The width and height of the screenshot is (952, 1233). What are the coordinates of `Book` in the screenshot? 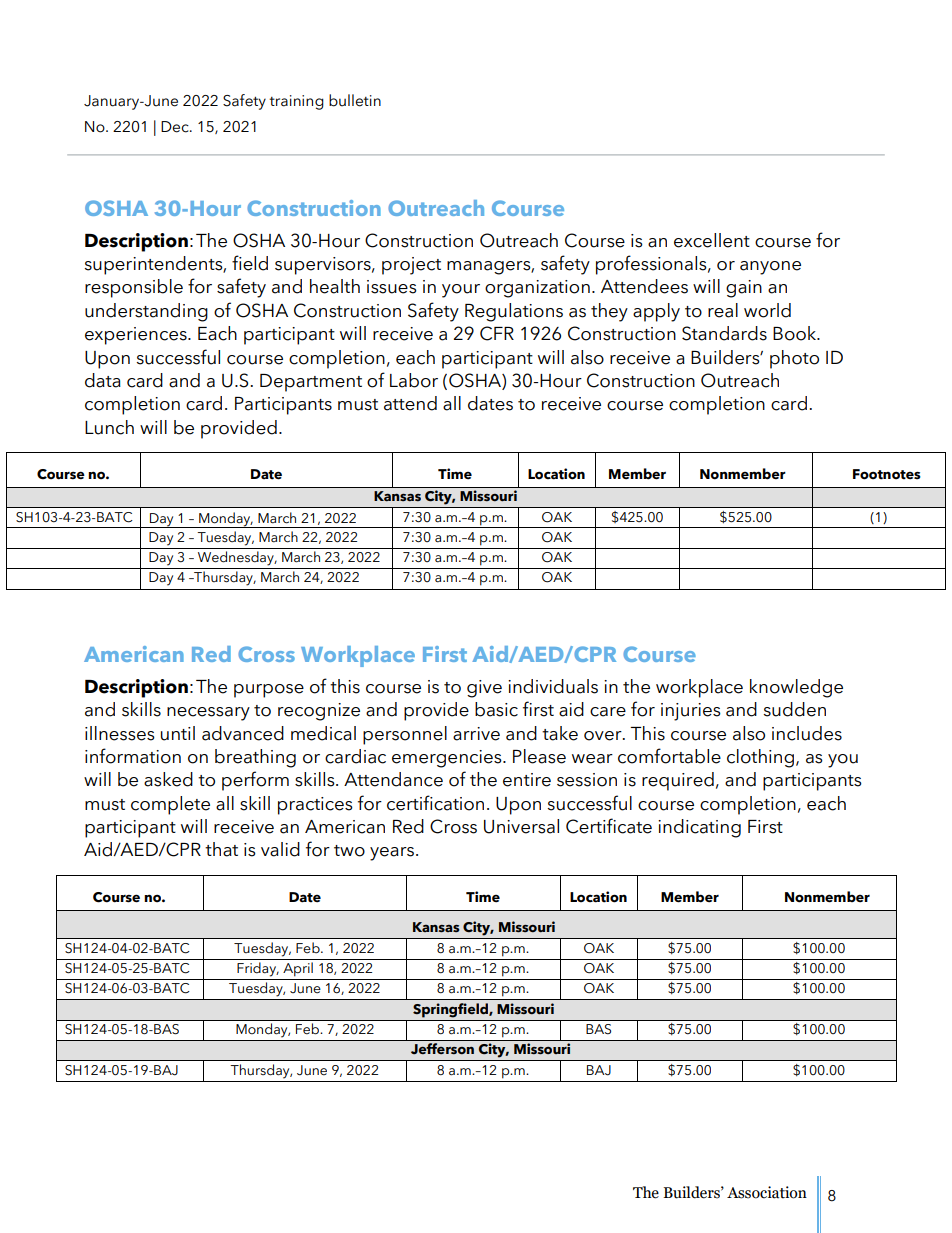 It's located at (796, 333).
